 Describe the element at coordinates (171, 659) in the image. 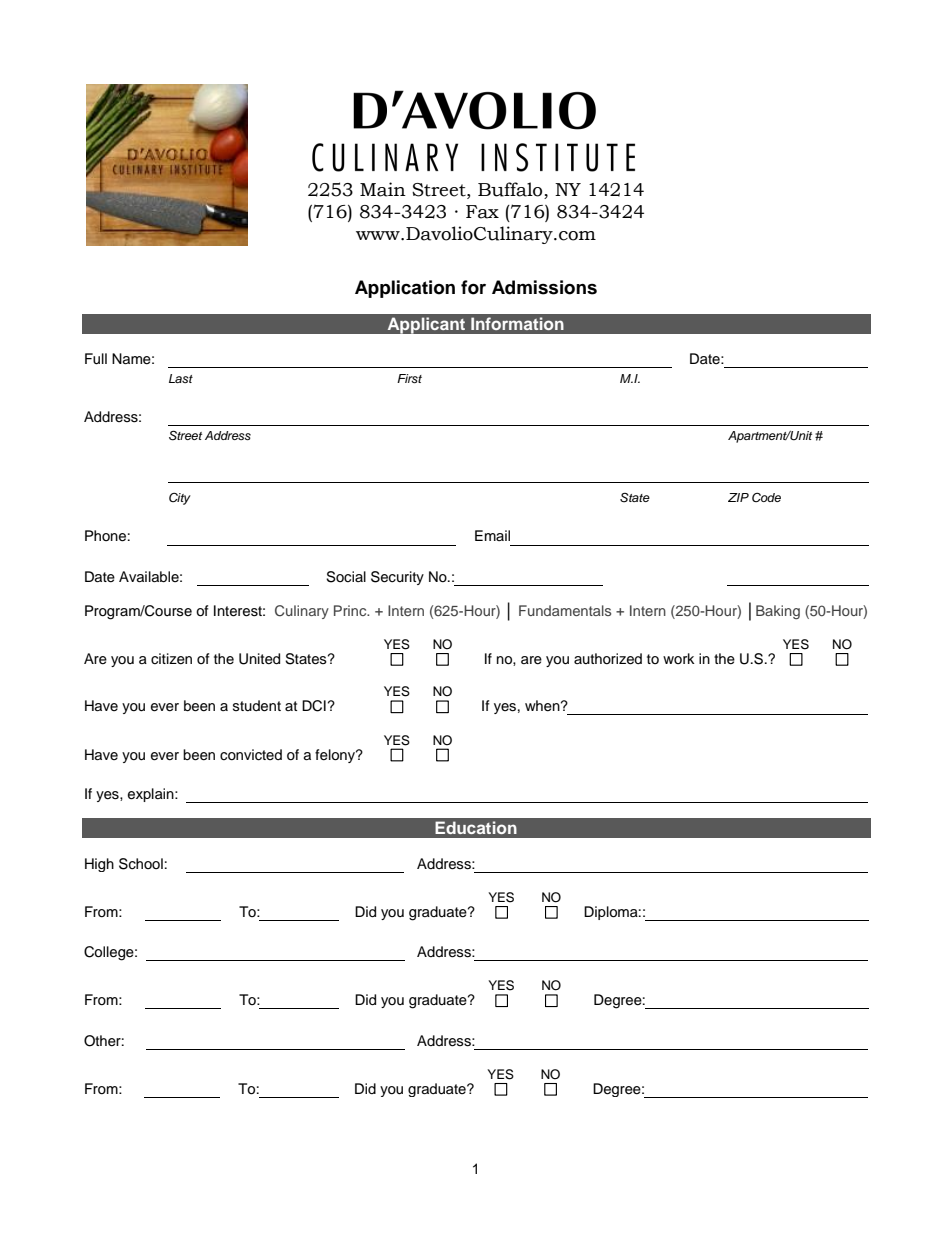

I see `citizen` at that location.
